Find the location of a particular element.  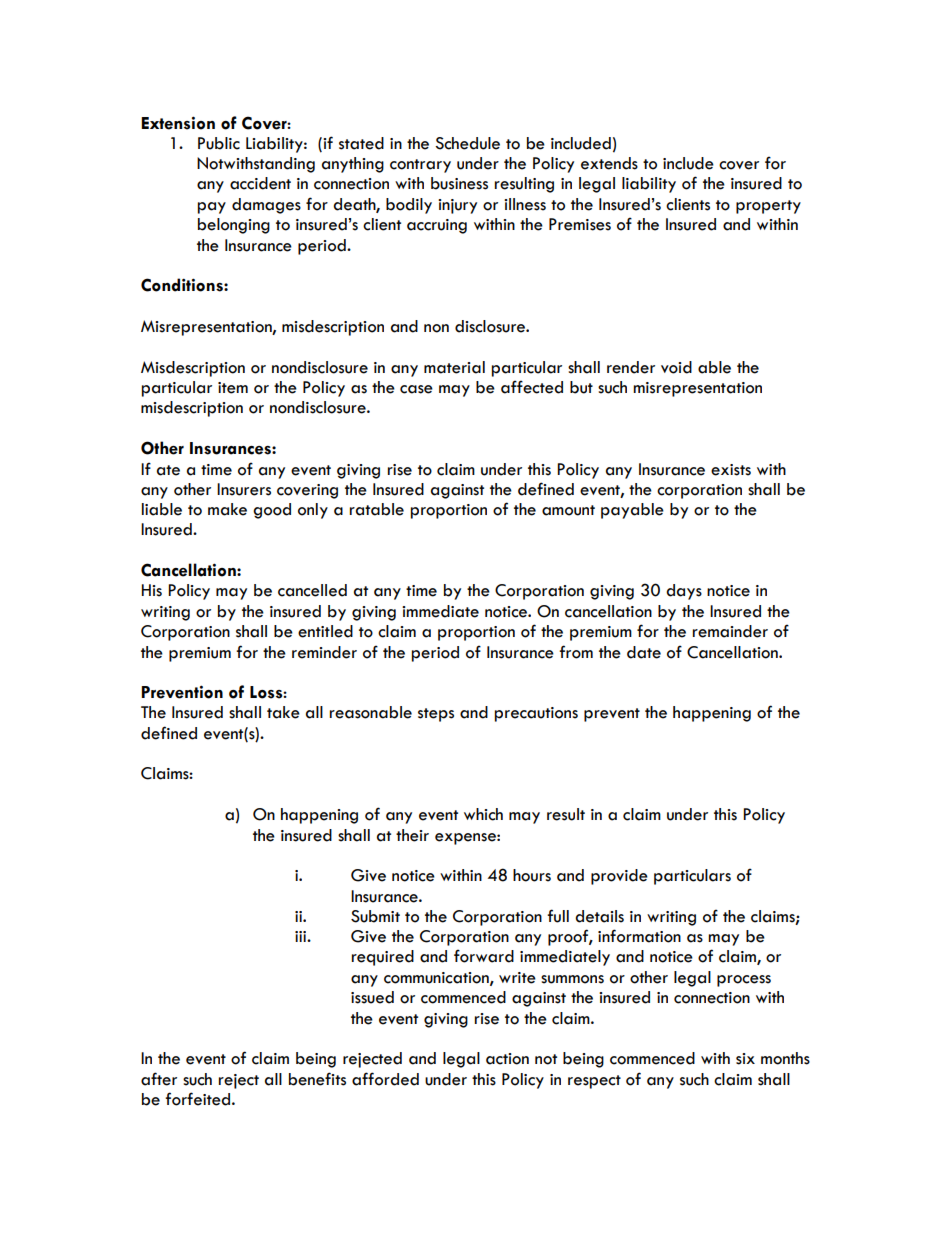

six is located at coordinates (745, 1059).
